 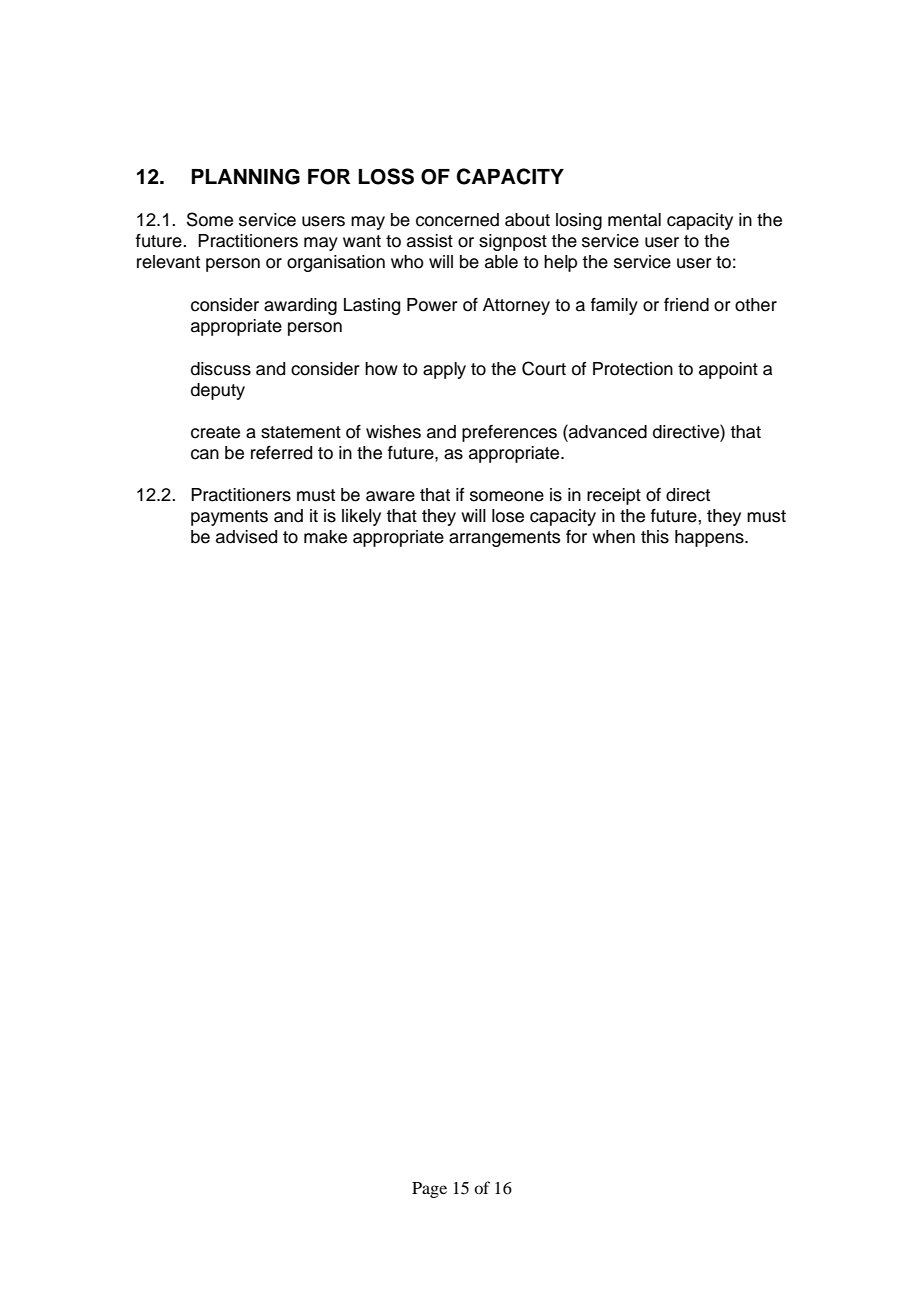 What do you see at coordinates (246, 537) in the image?
I see `advised` at bounding box center [246, 537].
